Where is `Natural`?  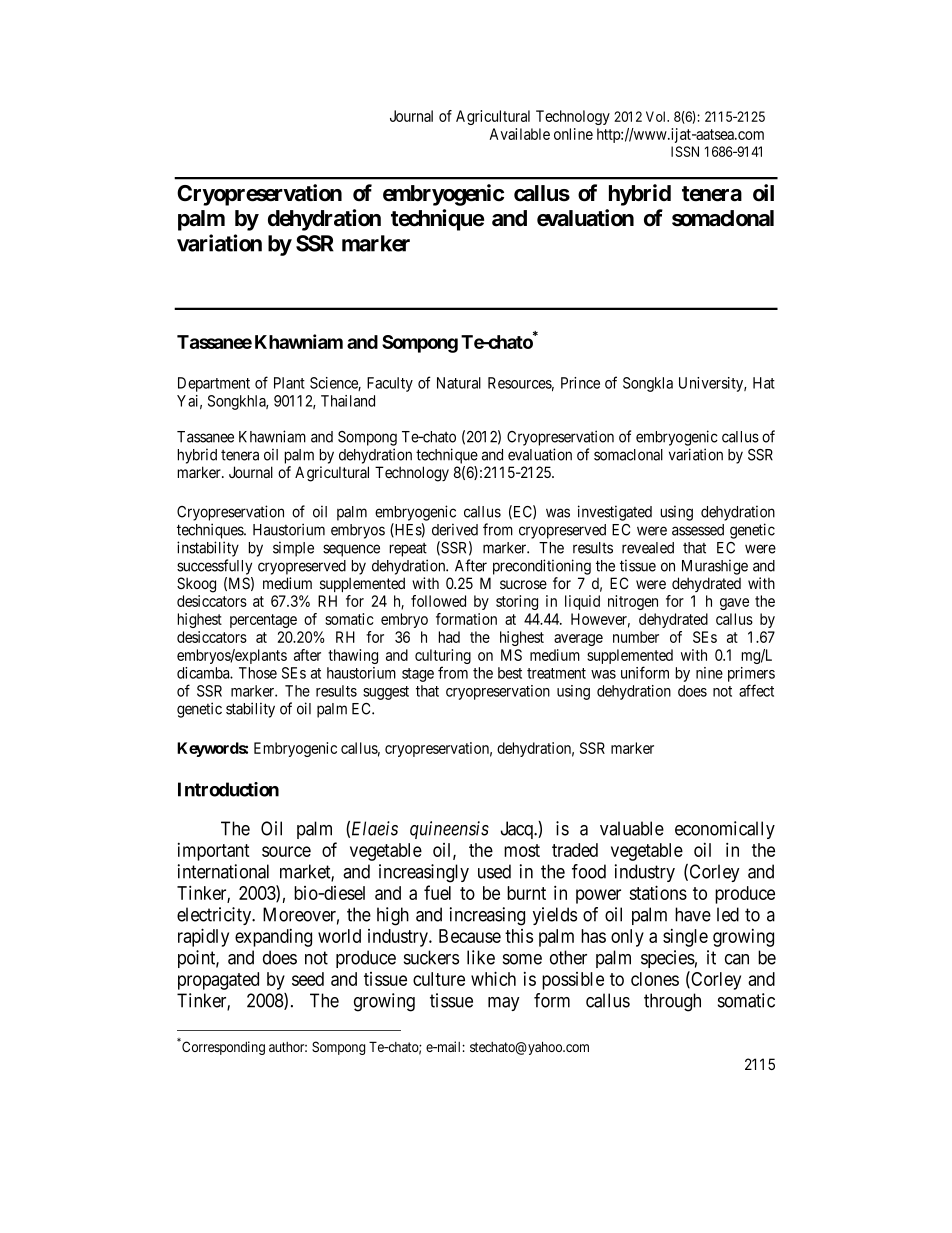 Natural is located at coordinates (459, 383).
